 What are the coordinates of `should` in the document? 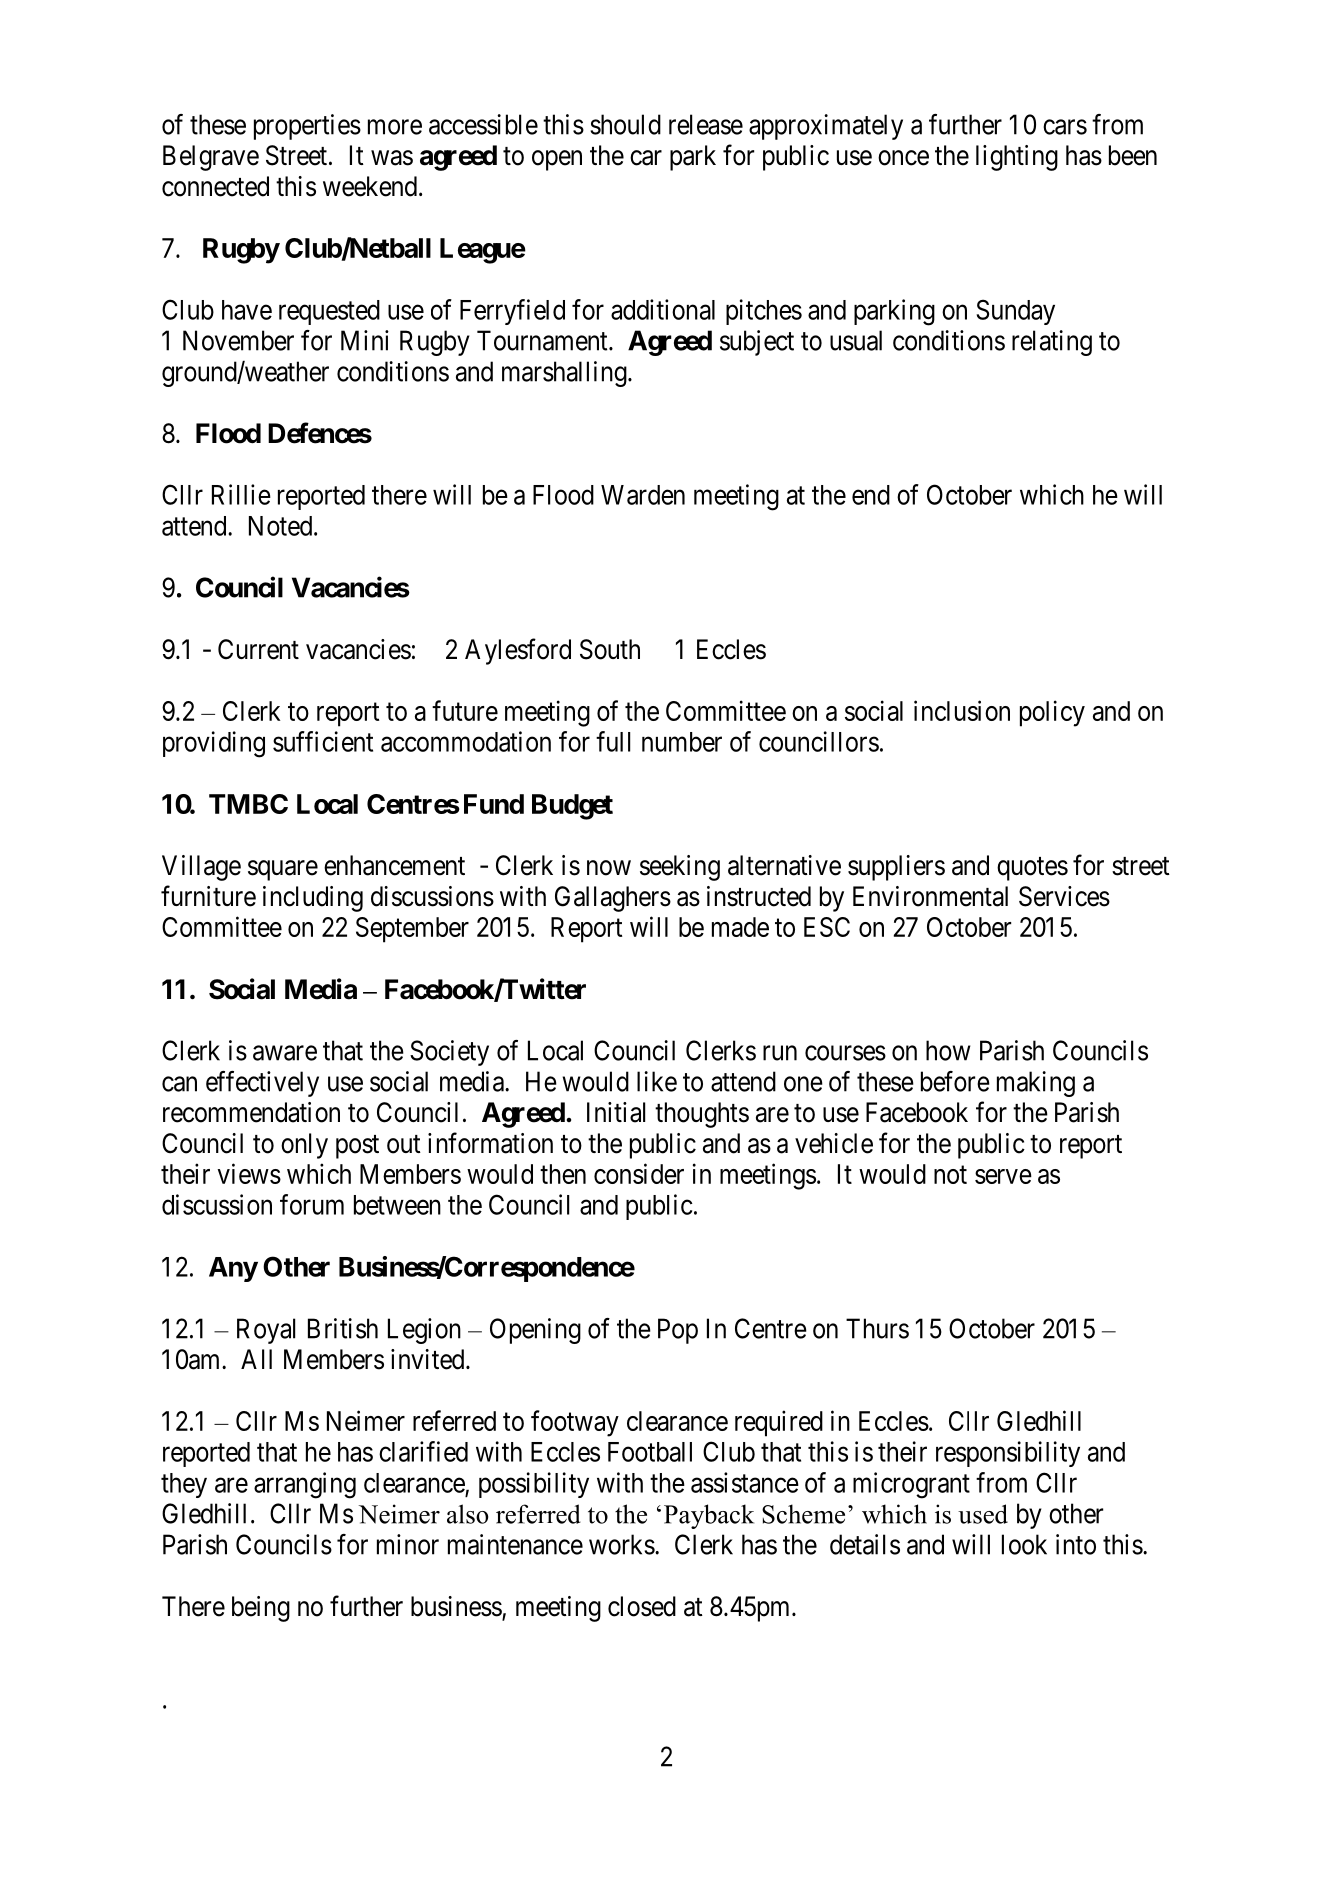 It's located at (625, 124).
